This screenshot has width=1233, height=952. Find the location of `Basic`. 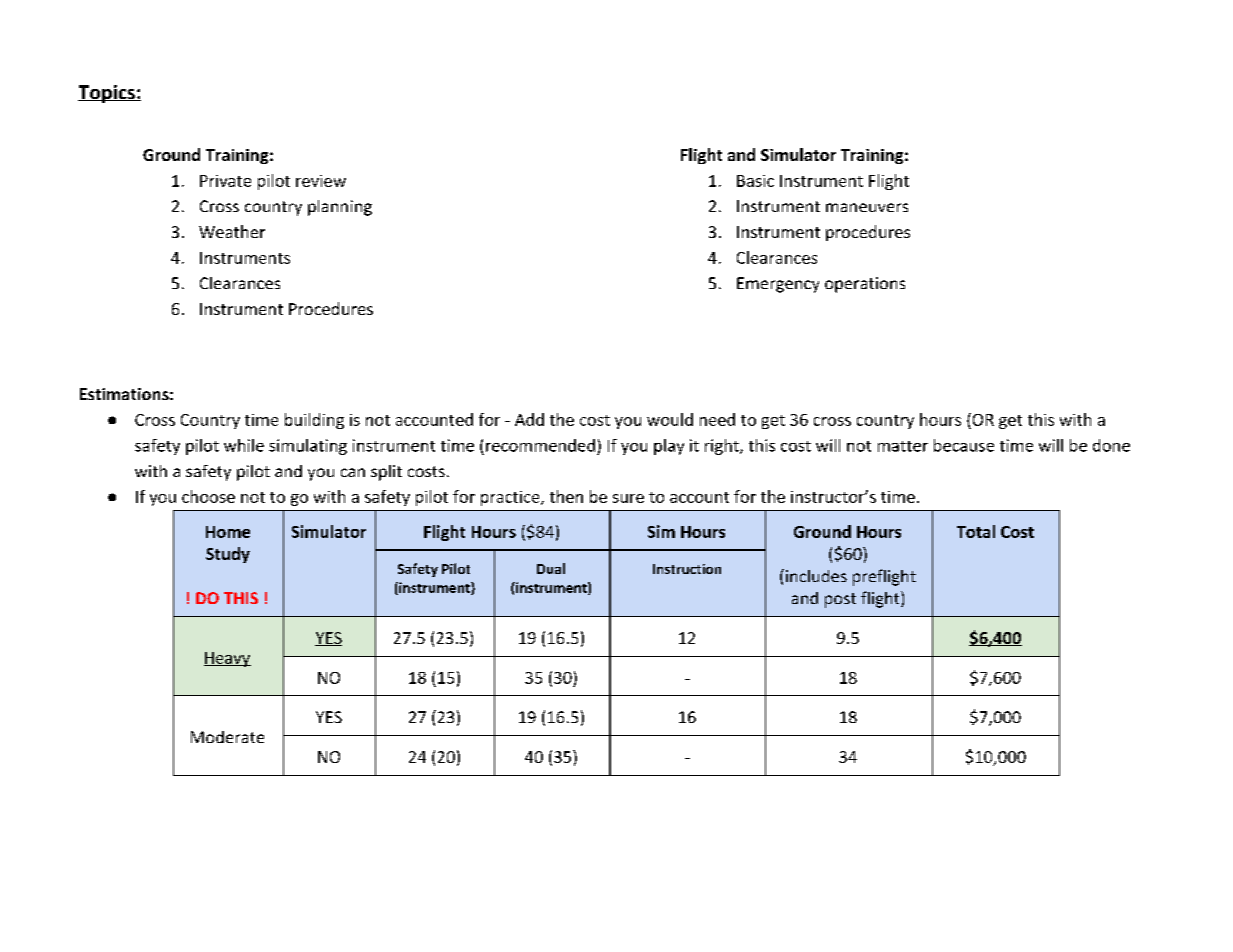

Basic is located at coordinates (755, 181).
